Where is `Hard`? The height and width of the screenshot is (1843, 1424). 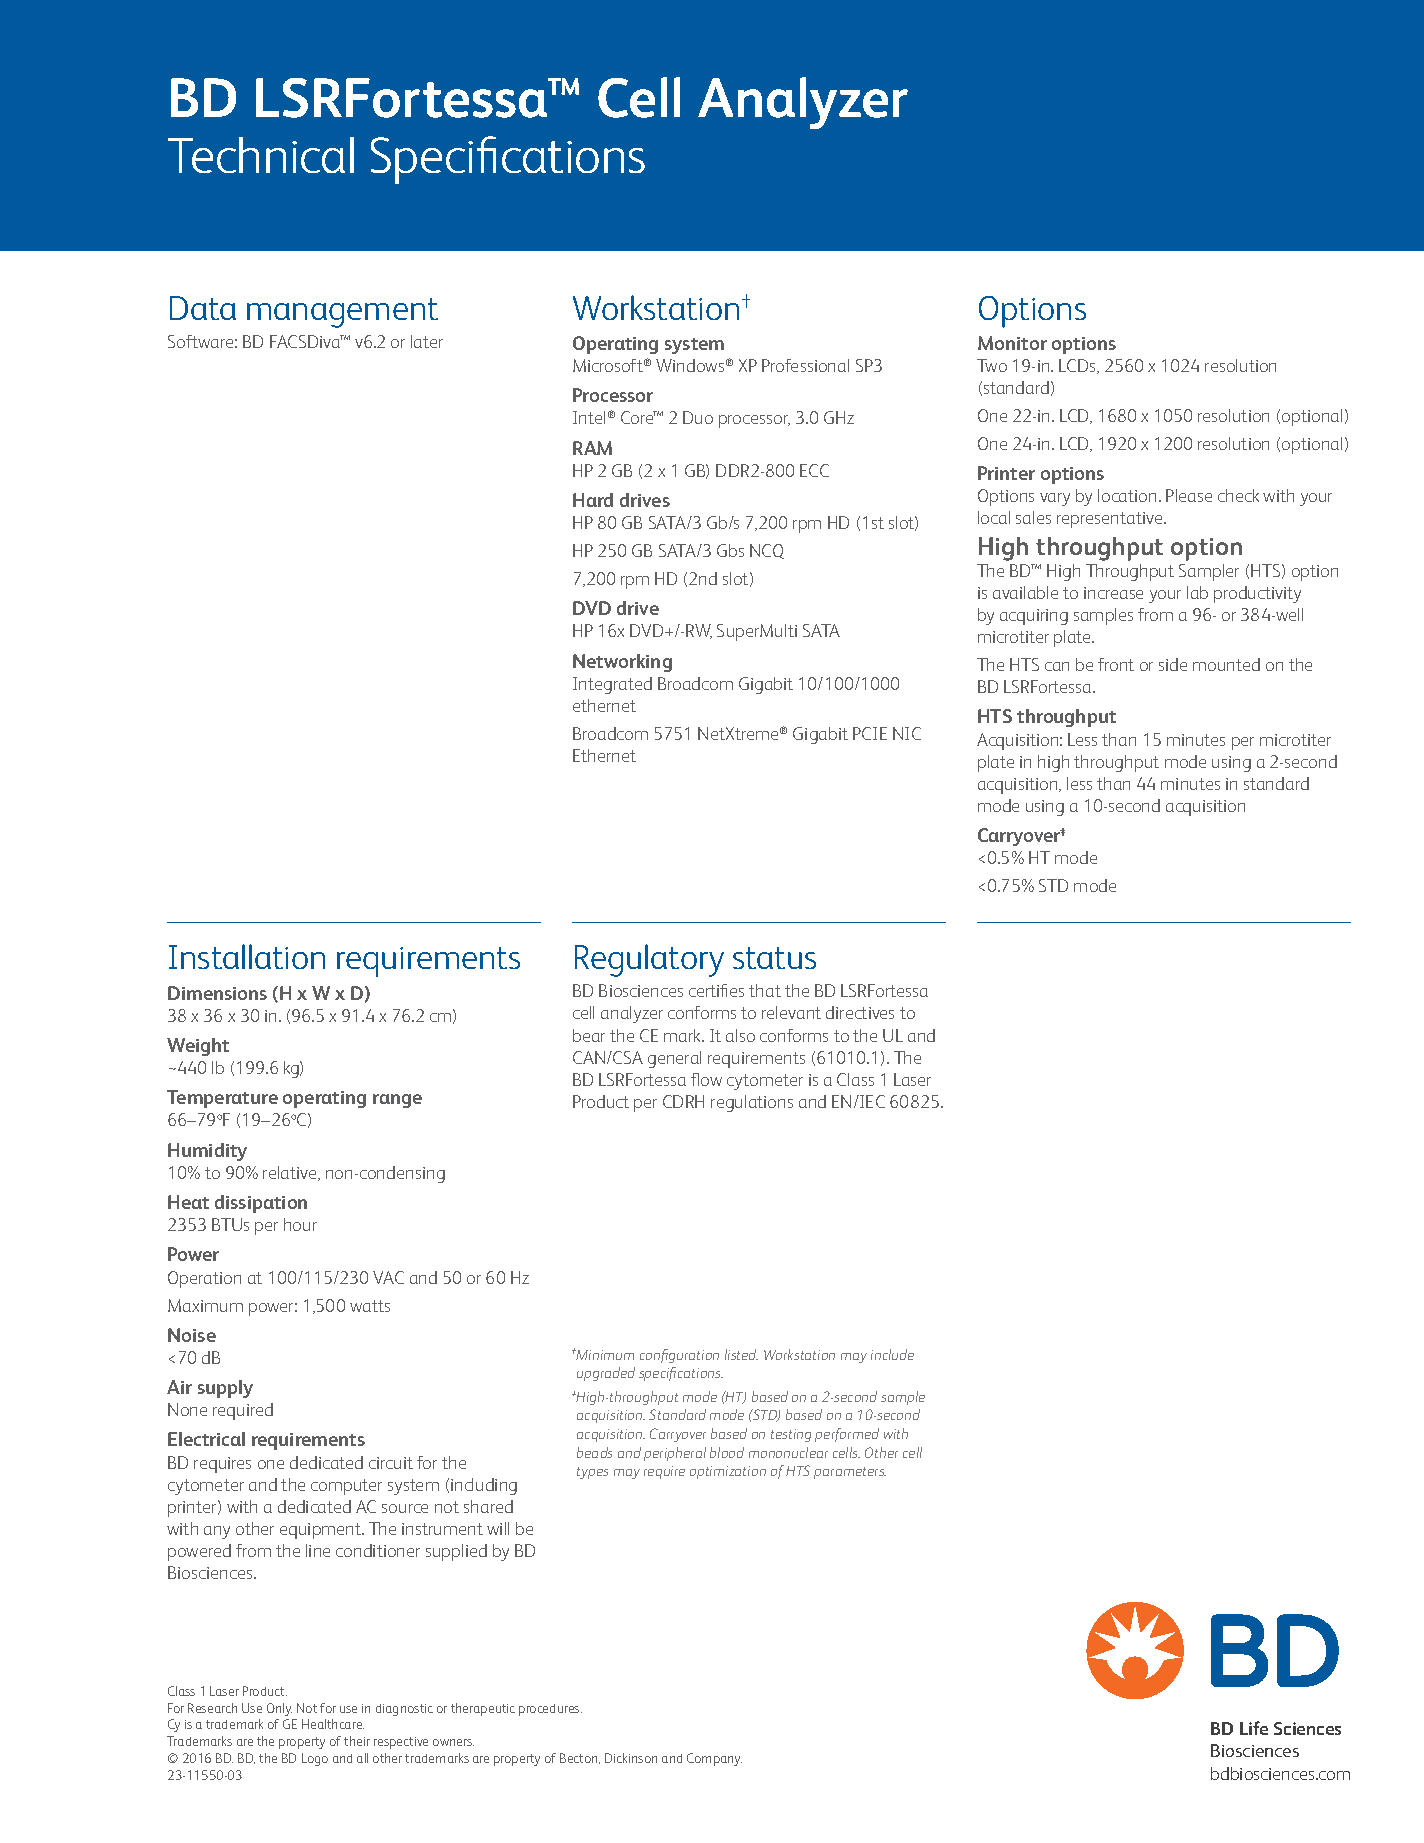
Hard is located at coordinates (593, 500).
